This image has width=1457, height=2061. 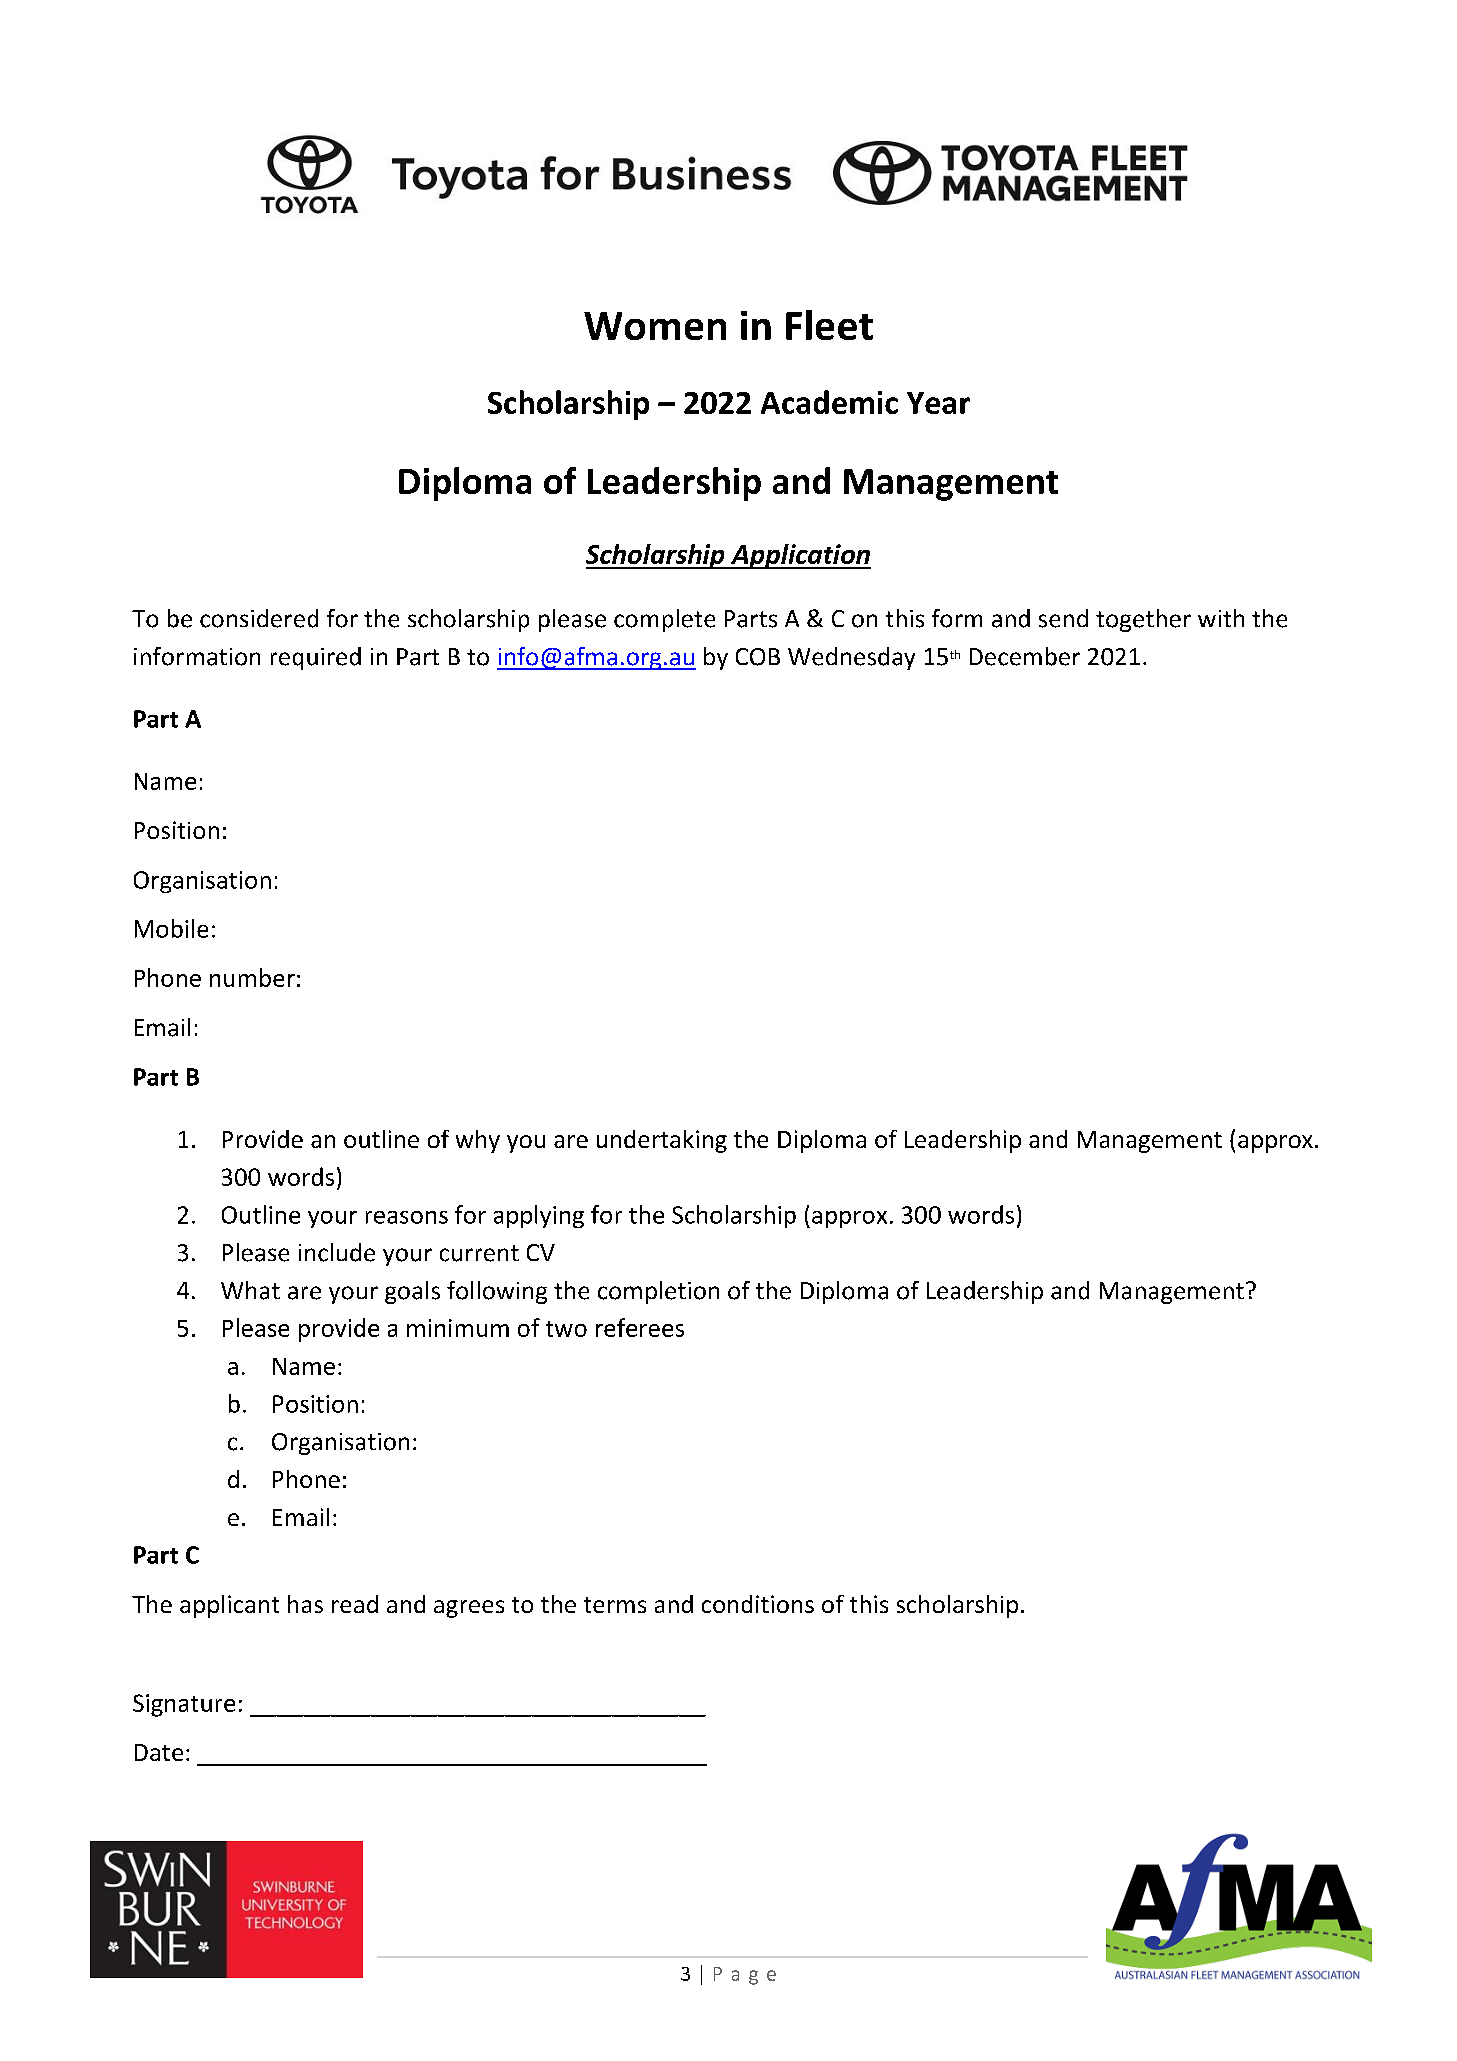 What do you see at coordinates (171, 928) in the image?
I see `Mobile` at bounding box center [171, 928].
